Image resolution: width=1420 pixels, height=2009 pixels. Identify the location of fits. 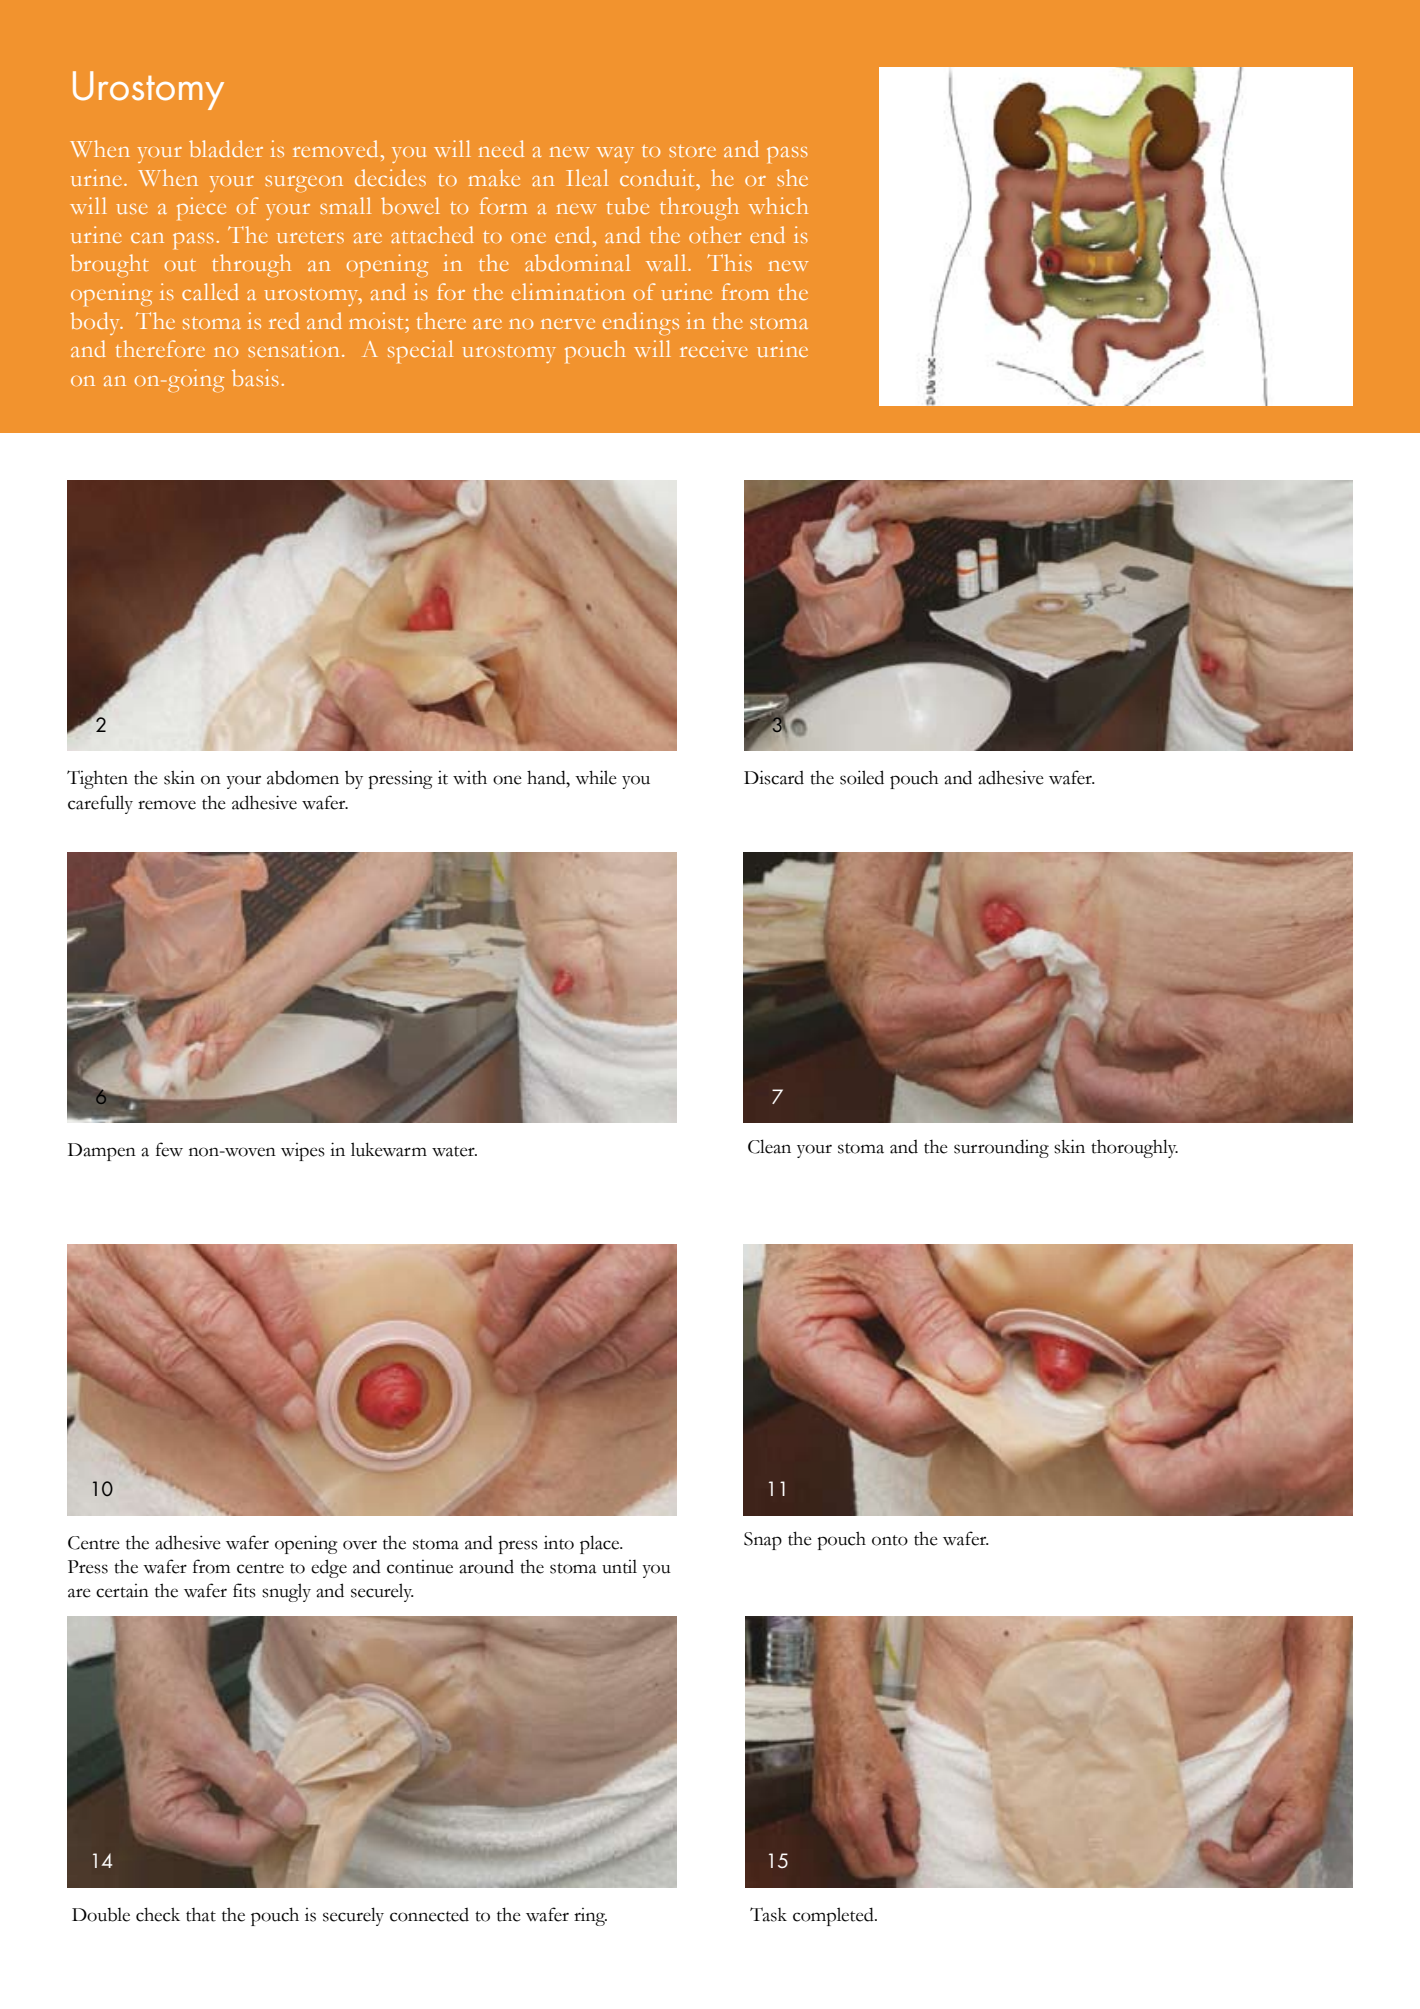
(244, 1590).
